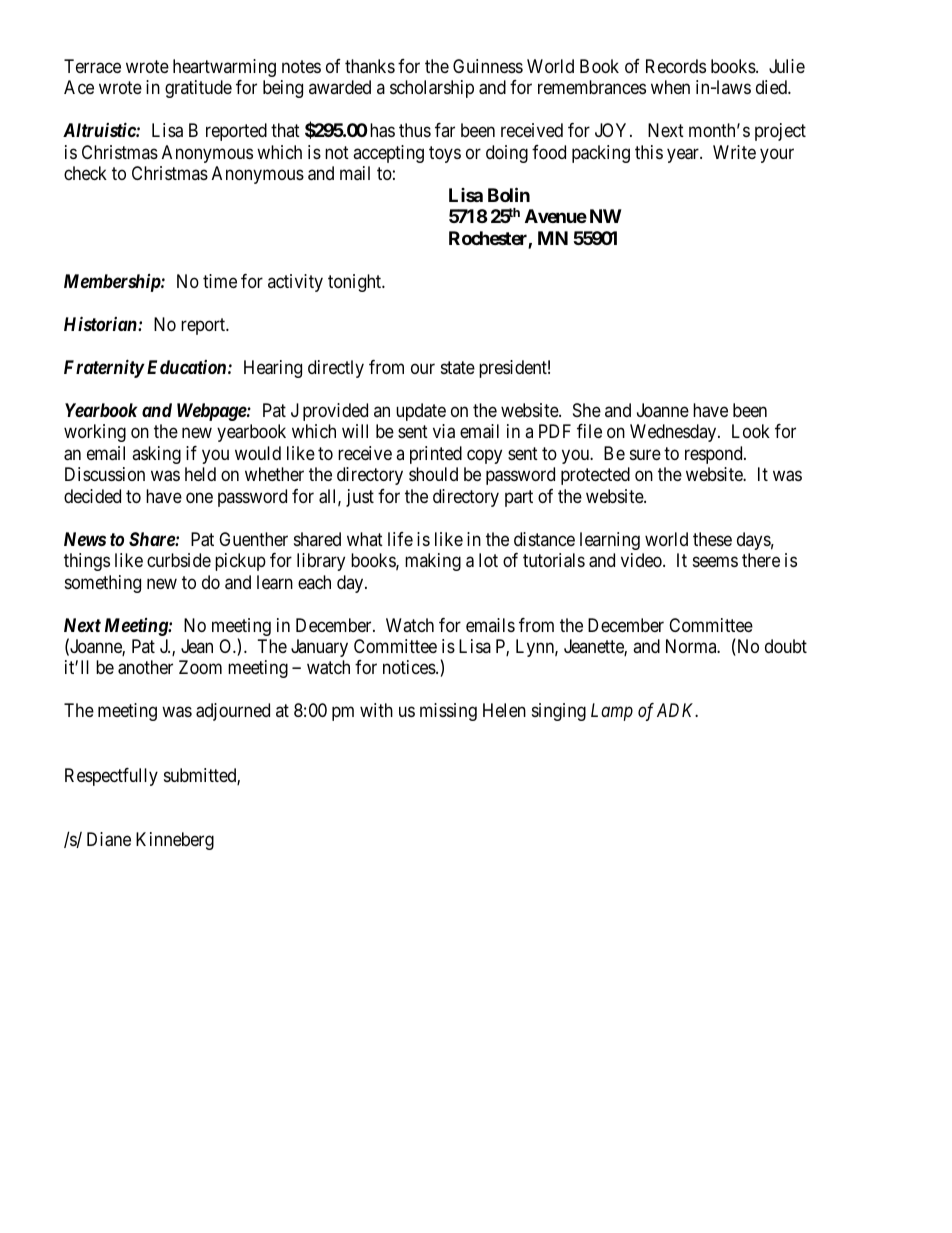 Image resolution: width=952 pixels, height=1233 pixels. Describe the element at coordinates (448, 712) in the document. I see `missing` at that location.
